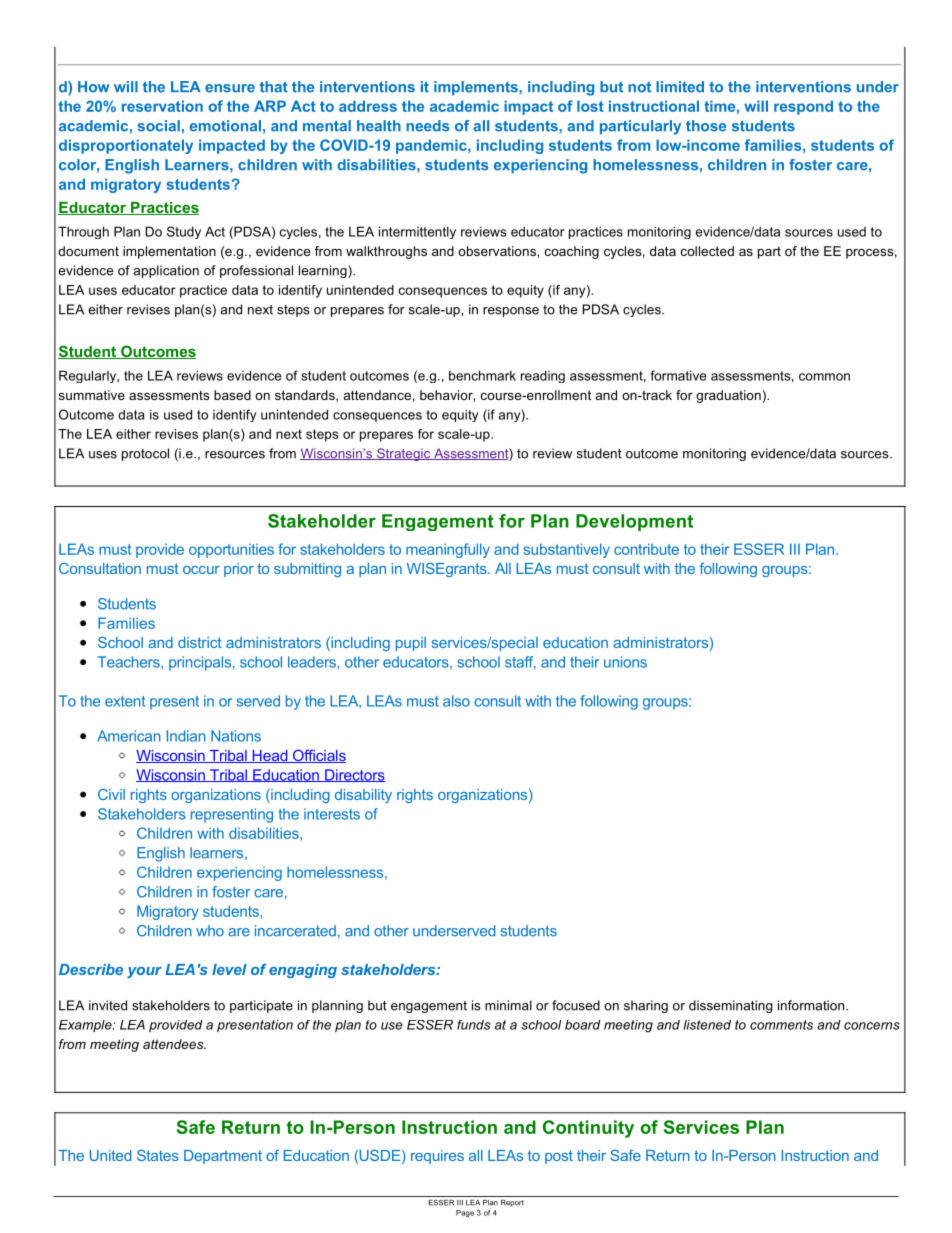 The height and width of the screenshot is (1233, 952). What do you see at coordinates (404, 454) in the screenshot?
I see `Strategic` at bounding box center [404, 454].
